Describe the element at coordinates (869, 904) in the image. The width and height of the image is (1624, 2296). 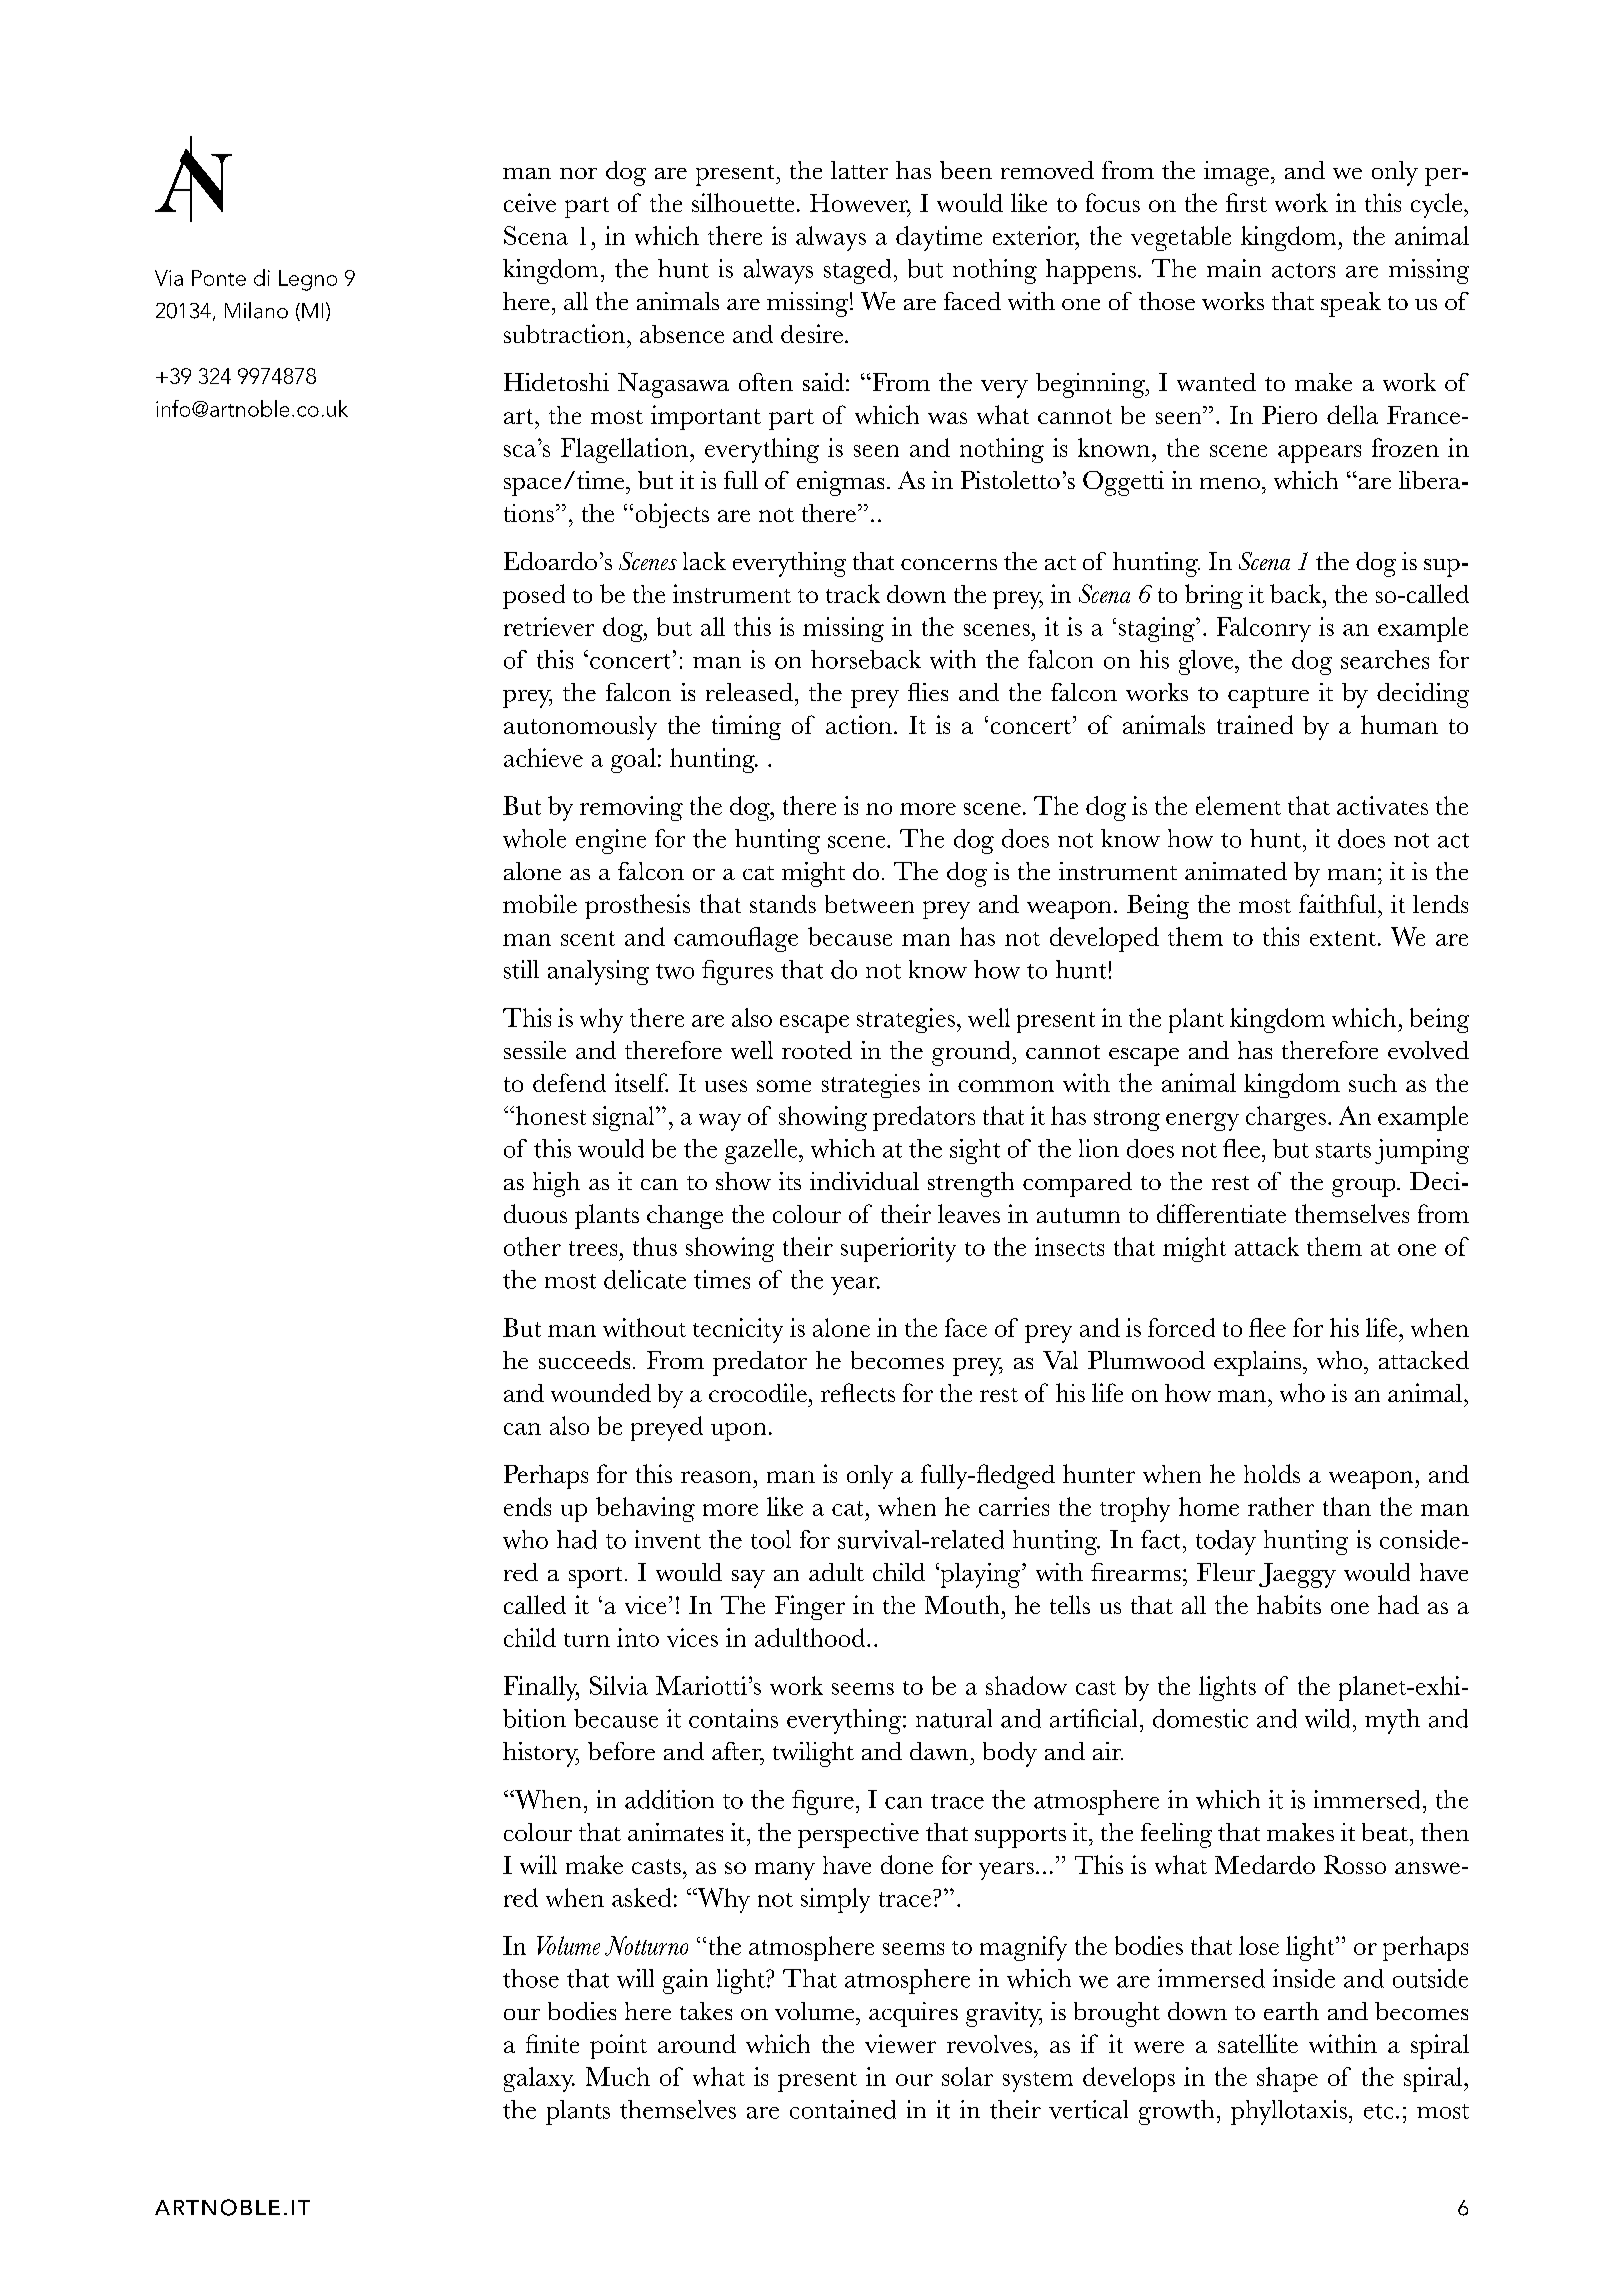
I see `between` at that location.
